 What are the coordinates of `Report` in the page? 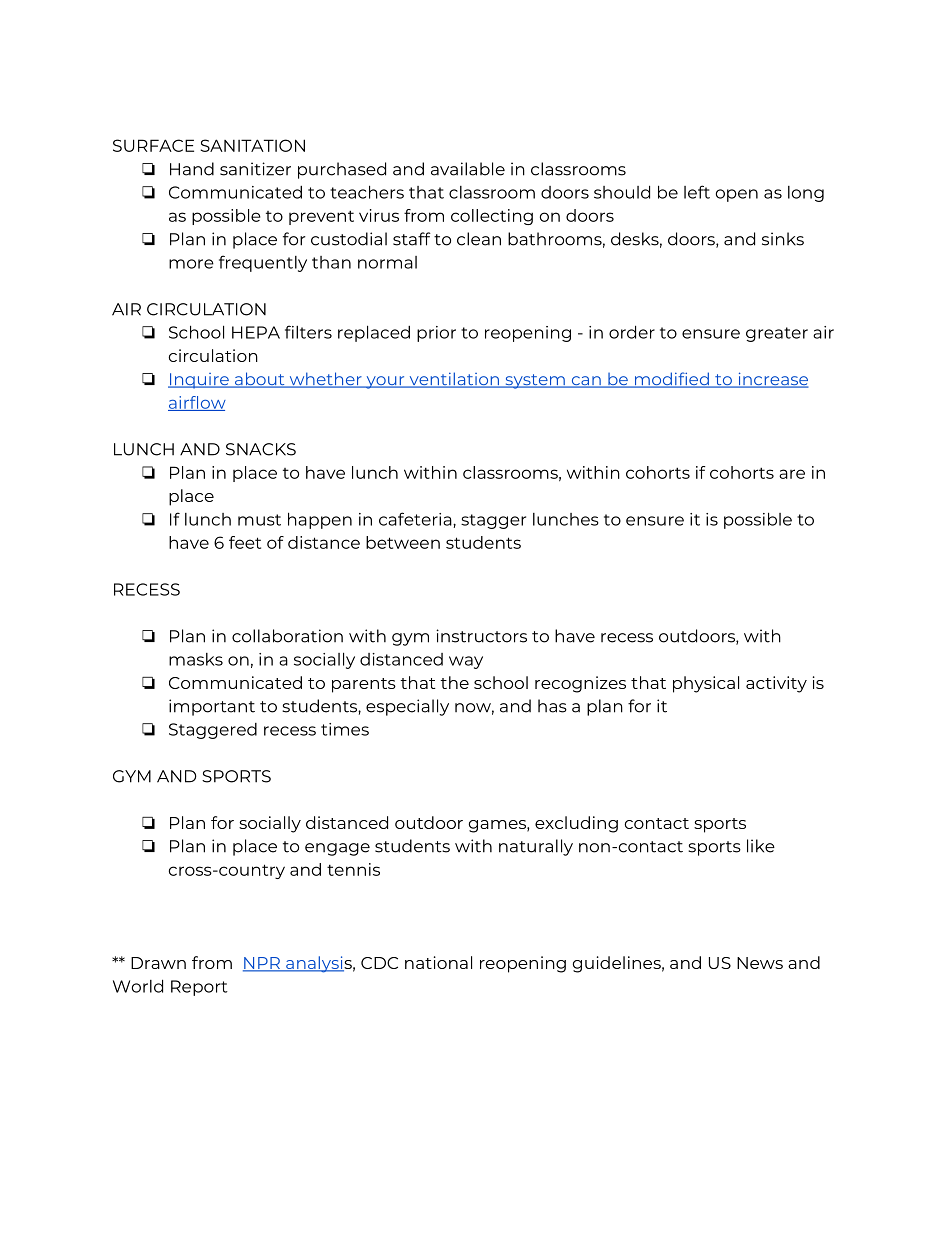 It's located at (199, 988).
